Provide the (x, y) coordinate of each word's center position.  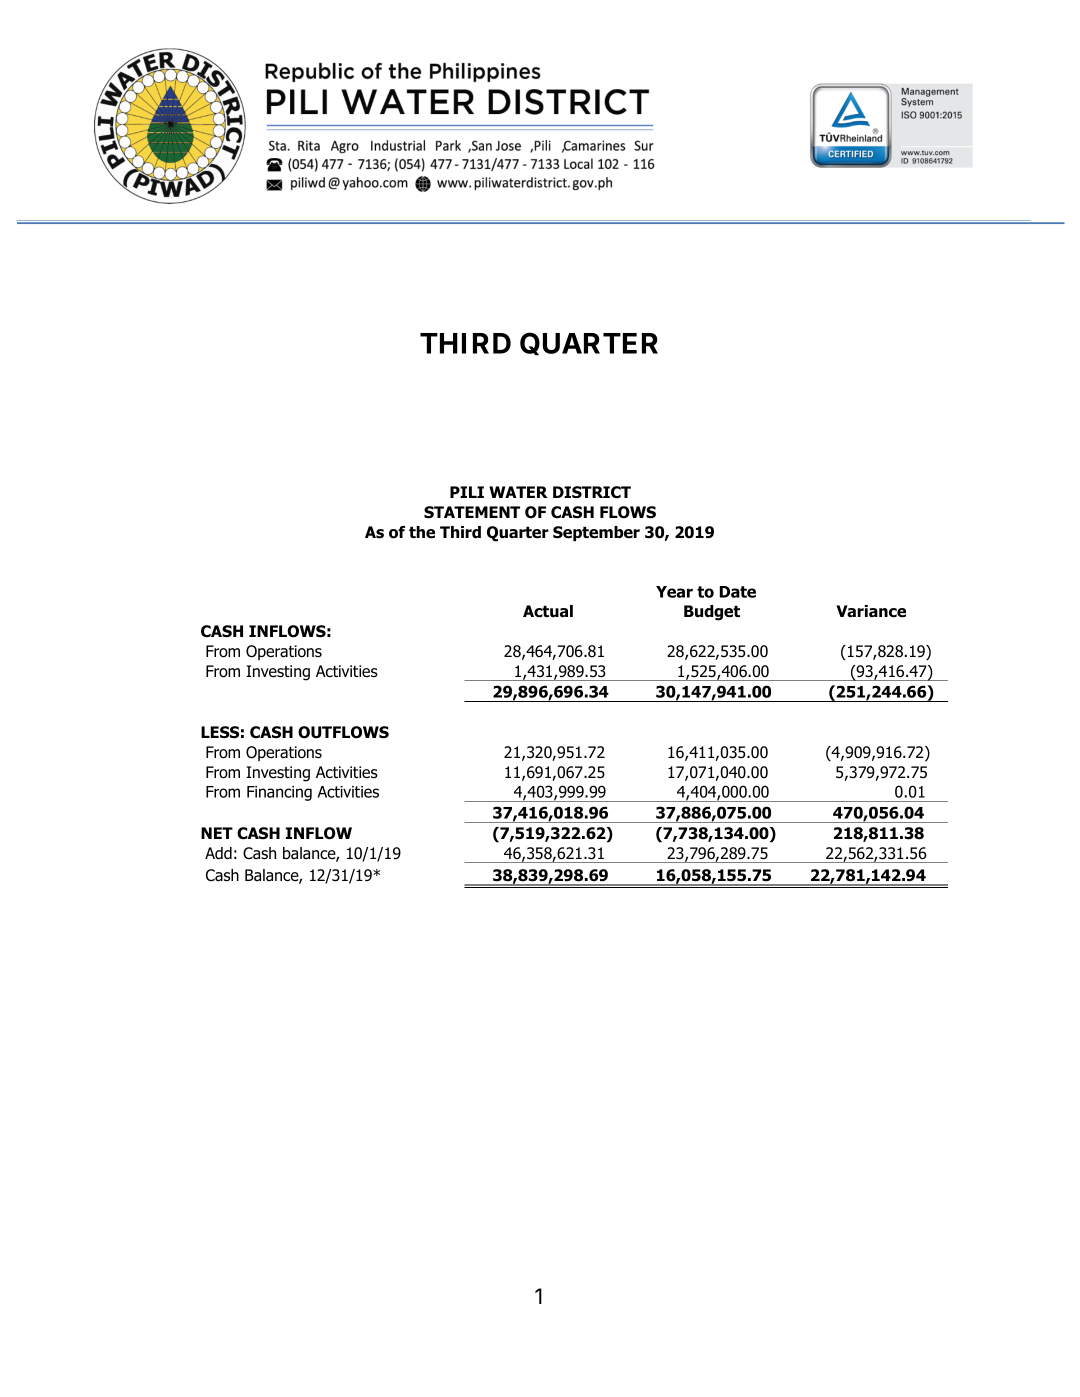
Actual (548, 611)
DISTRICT (592, 492)
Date (738, 592)
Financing (279, 793)
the (422, 532)
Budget (712, 613)
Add (218, 853)
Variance (871, 611)
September (596, 534)
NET (217, 833)
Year (674, 592)
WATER (518, 492)
